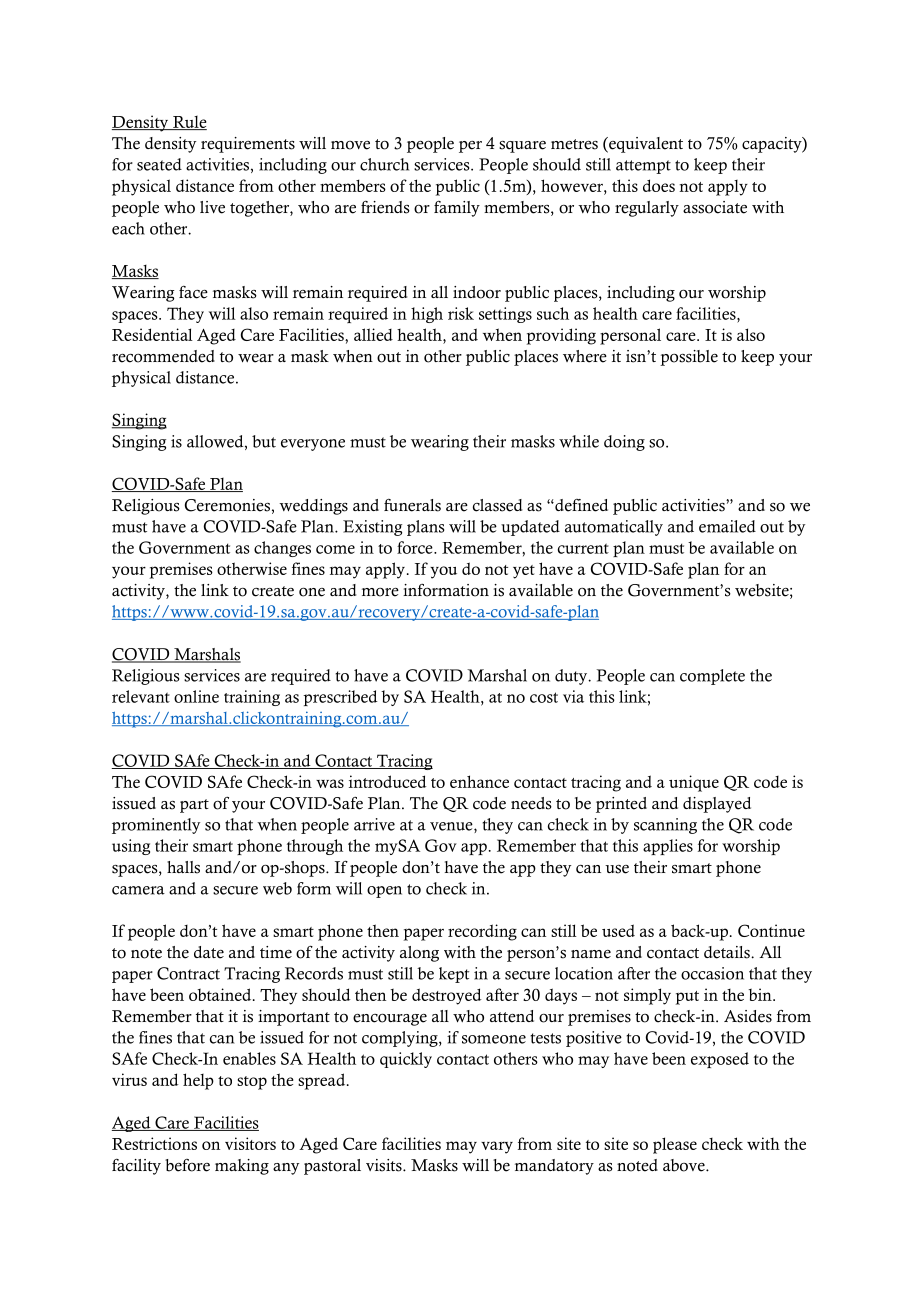 The width and height of the screenshot is (924, 1308). Describe the element at coordinates (675, 1145) in the screenshot. I see `please` at that location.
